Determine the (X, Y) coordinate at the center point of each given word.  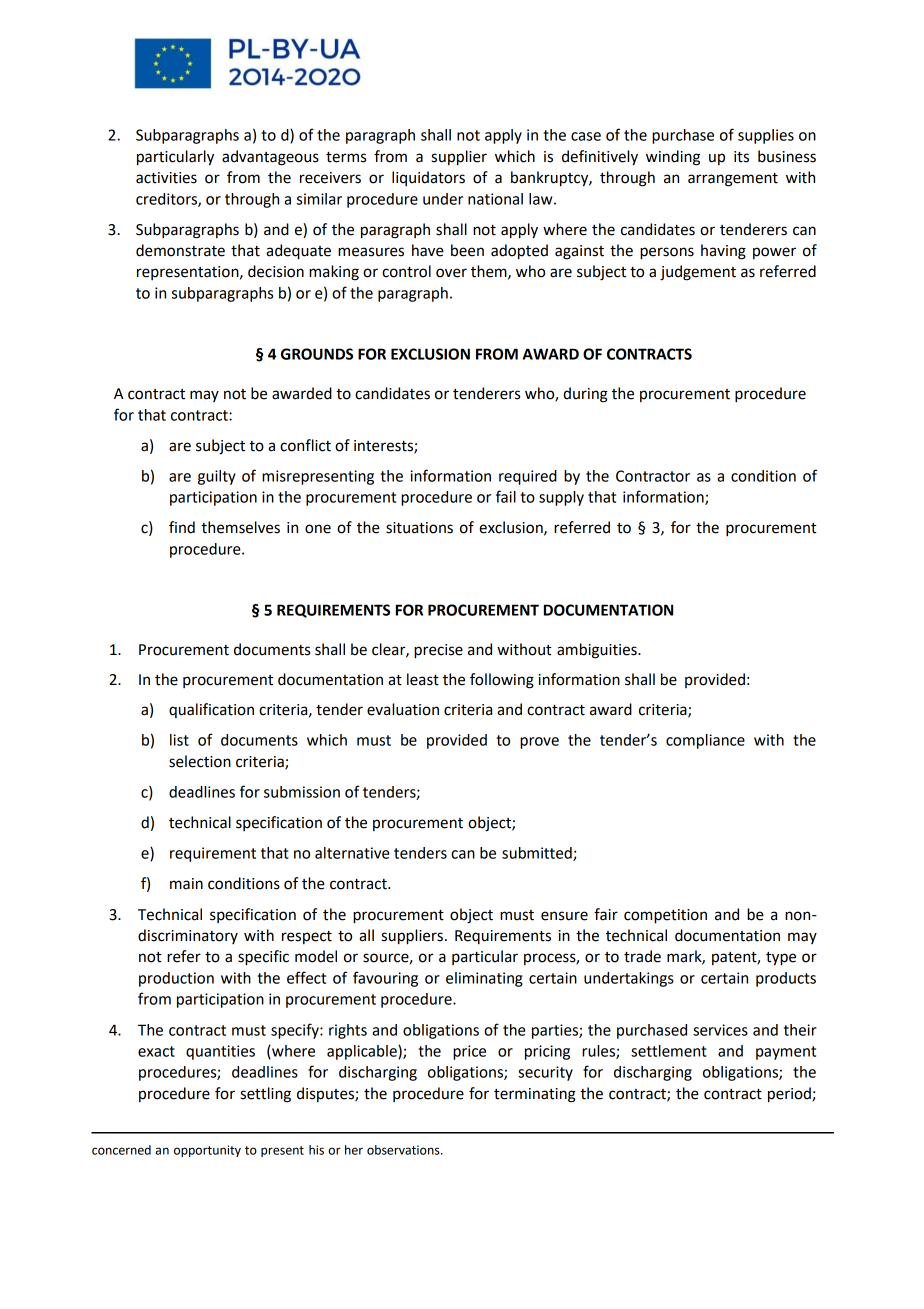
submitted (538, 854)
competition (665, 916)
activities (166, 178)
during (585, 395)
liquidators (428, 178)
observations (404, 1150)
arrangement (733, 180)
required (528, 477)
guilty (217, 477)
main (186, 884)
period (790, 1095)
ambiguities (598, 651)
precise (438, 651)
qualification (211, 710)
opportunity (207, 1151)
